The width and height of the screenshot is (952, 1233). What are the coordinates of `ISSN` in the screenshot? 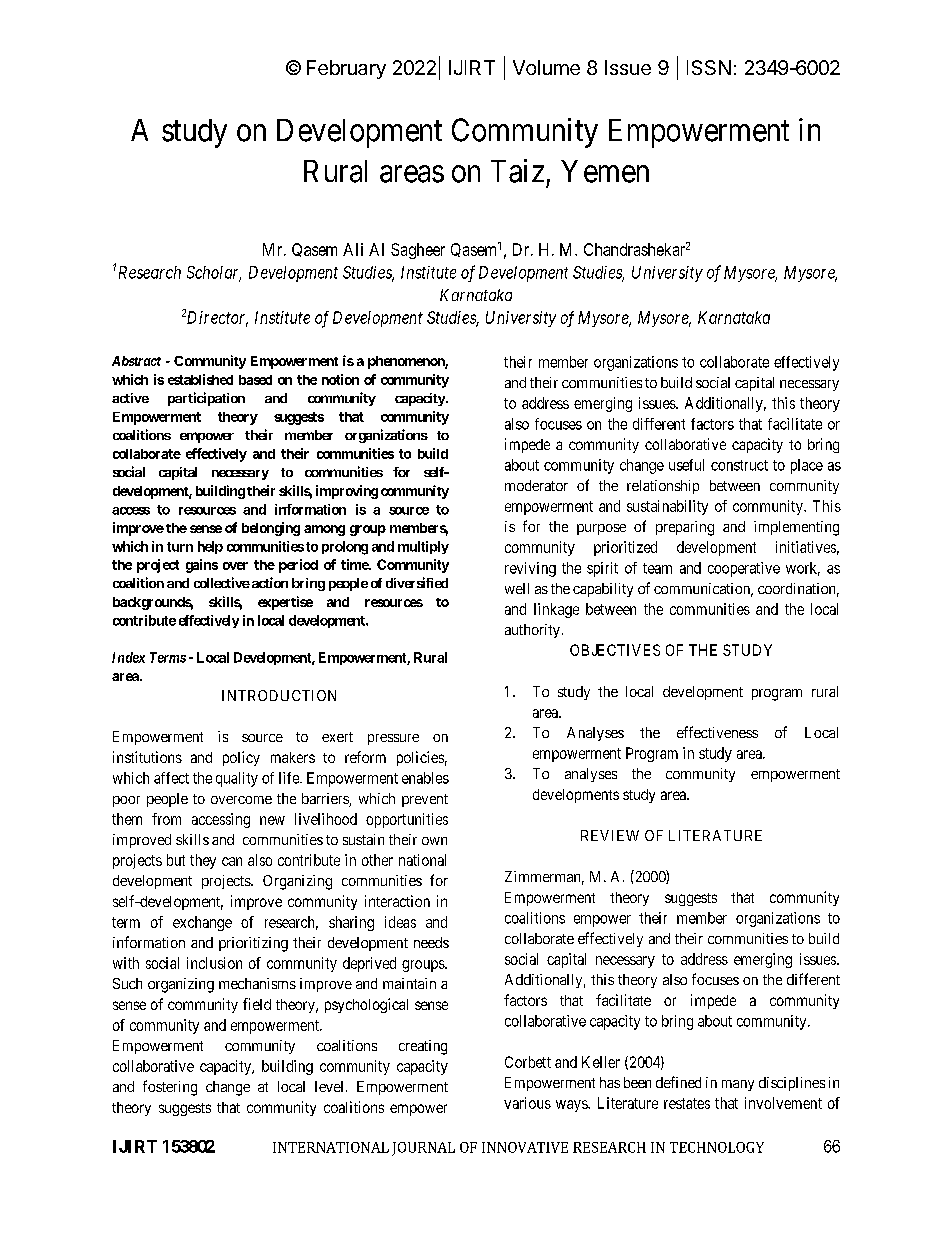 It's located at (709, 67).
